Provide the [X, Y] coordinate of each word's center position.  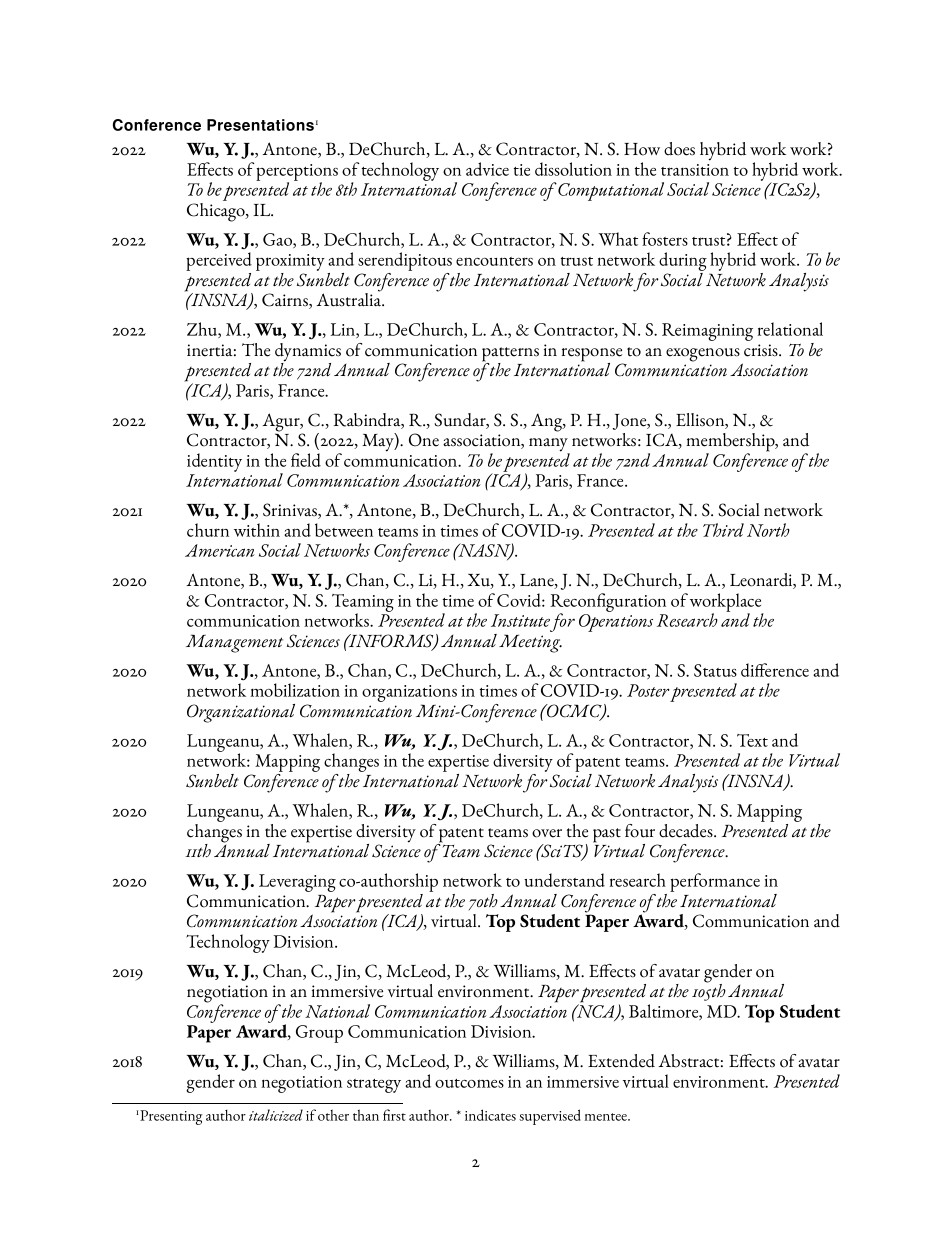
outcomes [469, 1083]
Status [715, 670]
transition [695, 170]
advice [487, 169]
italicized [276, 1115]
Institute [520, 620]
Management [234, 643]
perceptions [297, 173]
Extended [621, 1061]
